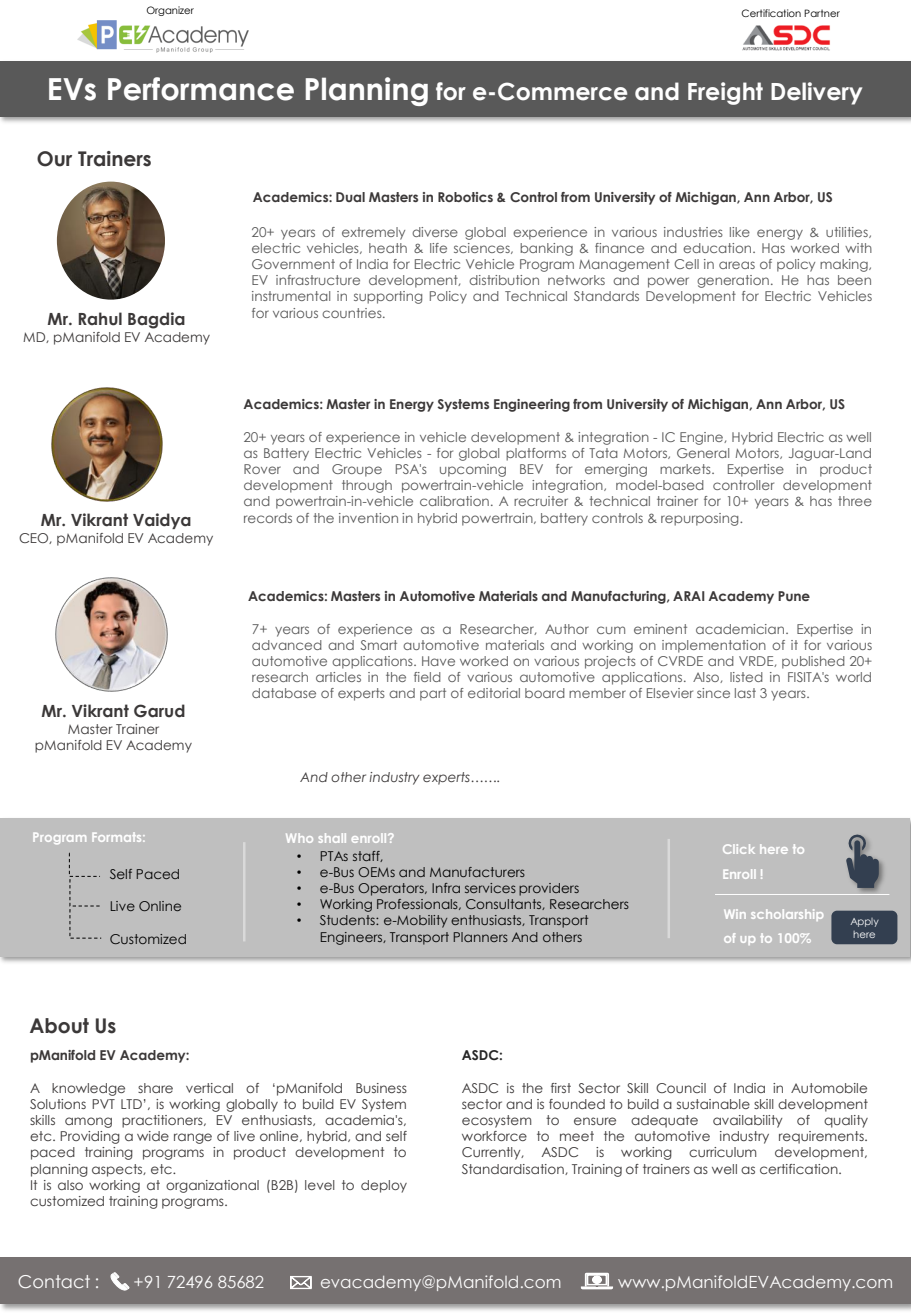 This screenshot has width=911, height=1316. What do you see at coordinates (745, 693) in the screenshot?
I see `last` at bounding box center [745, 693].
